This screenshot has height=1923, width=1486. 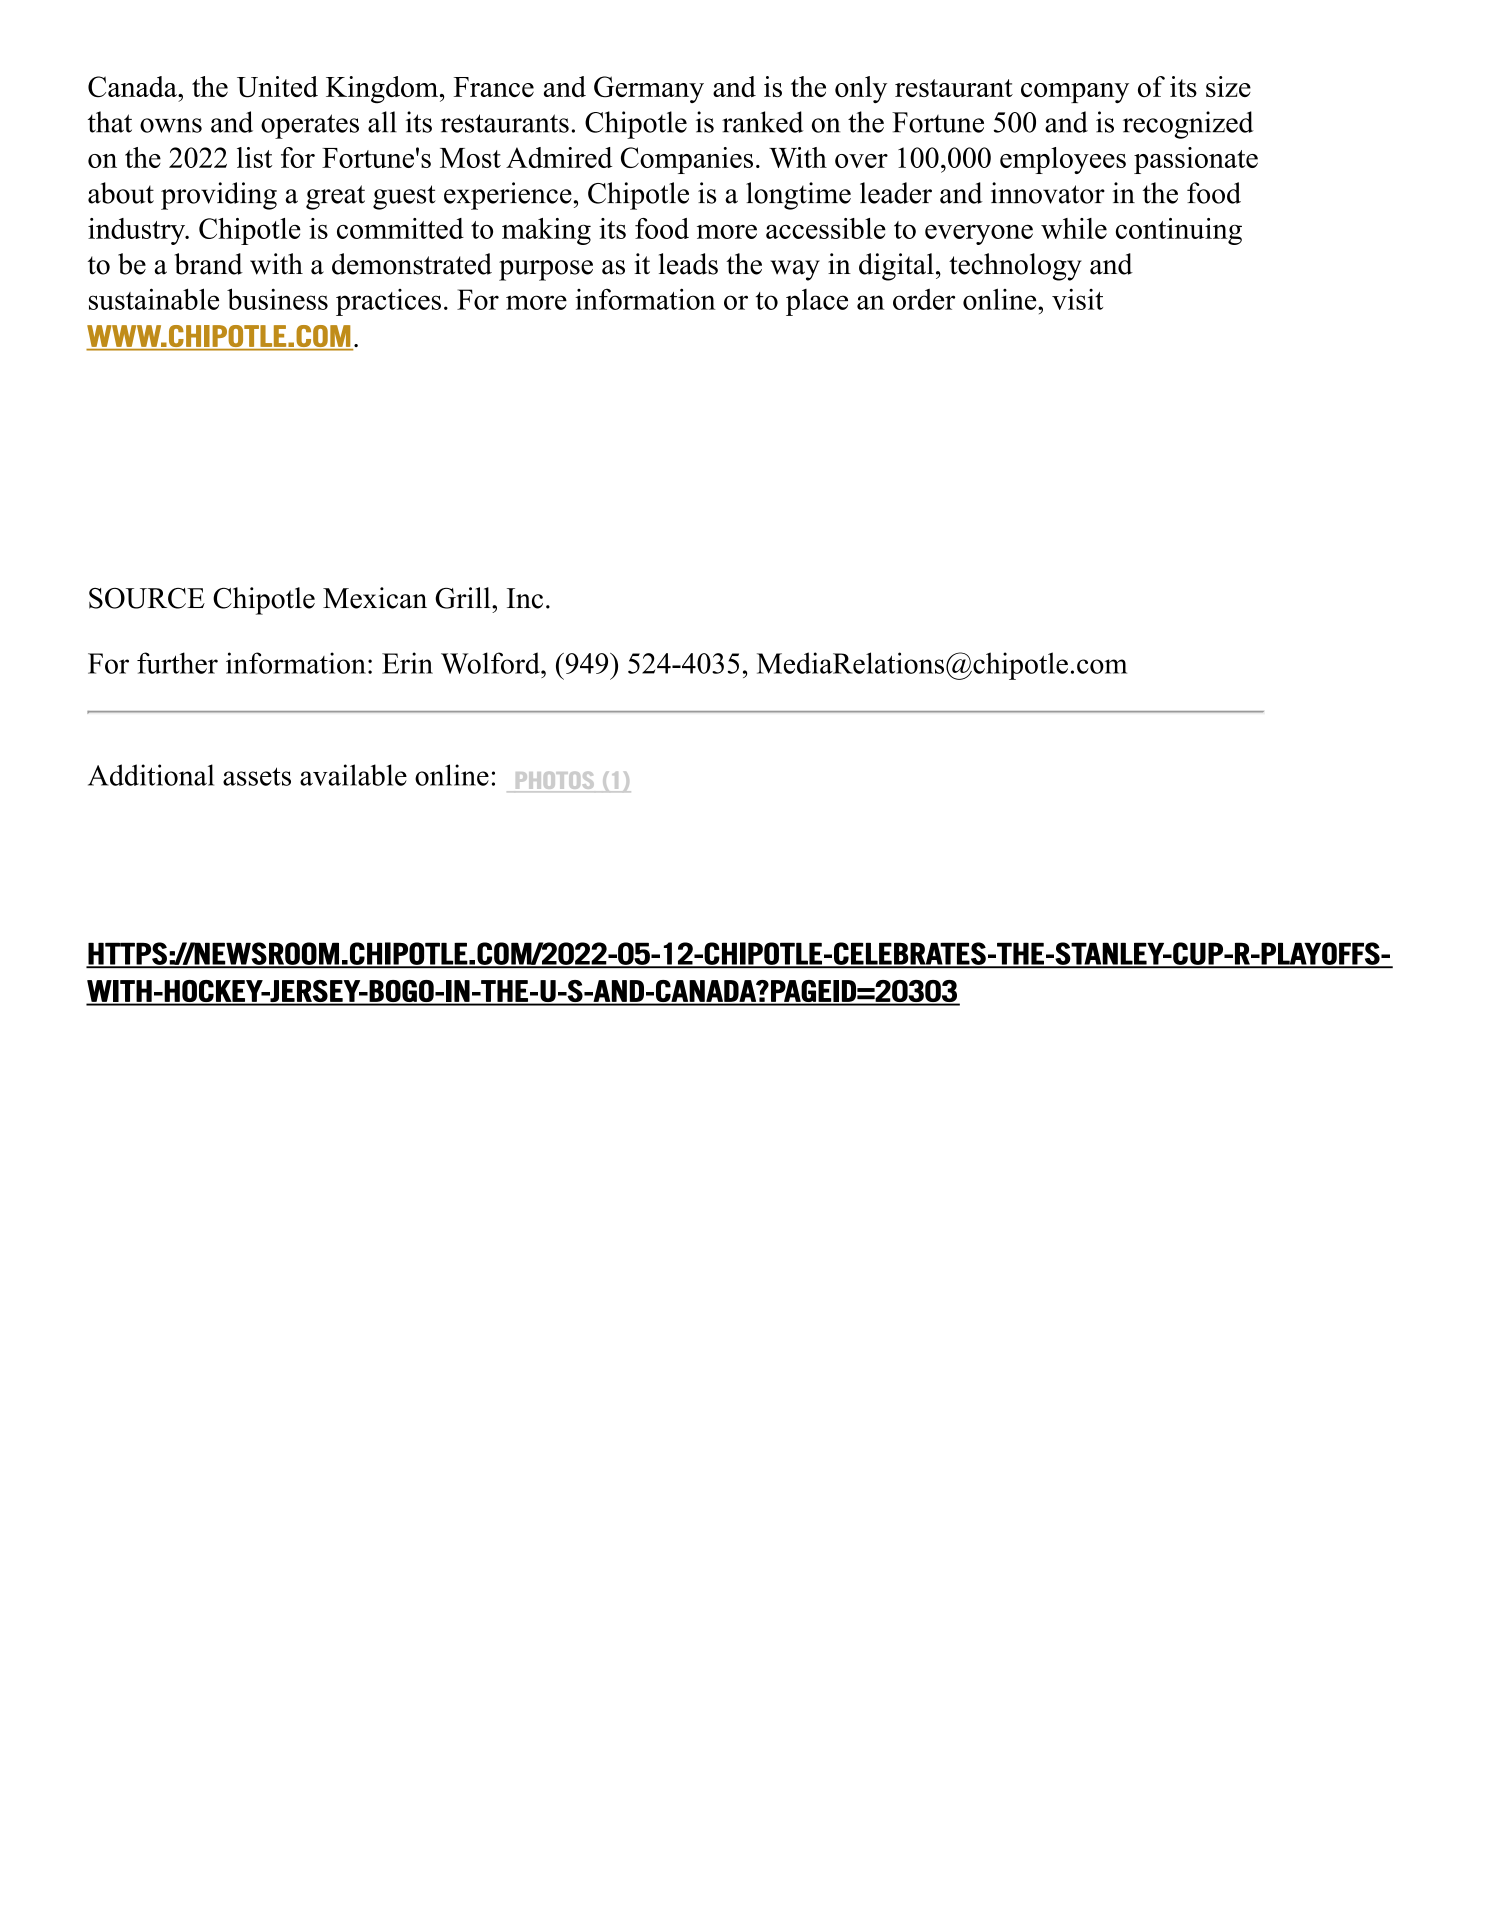 I want to click on business, so click(x=277, y=299).
